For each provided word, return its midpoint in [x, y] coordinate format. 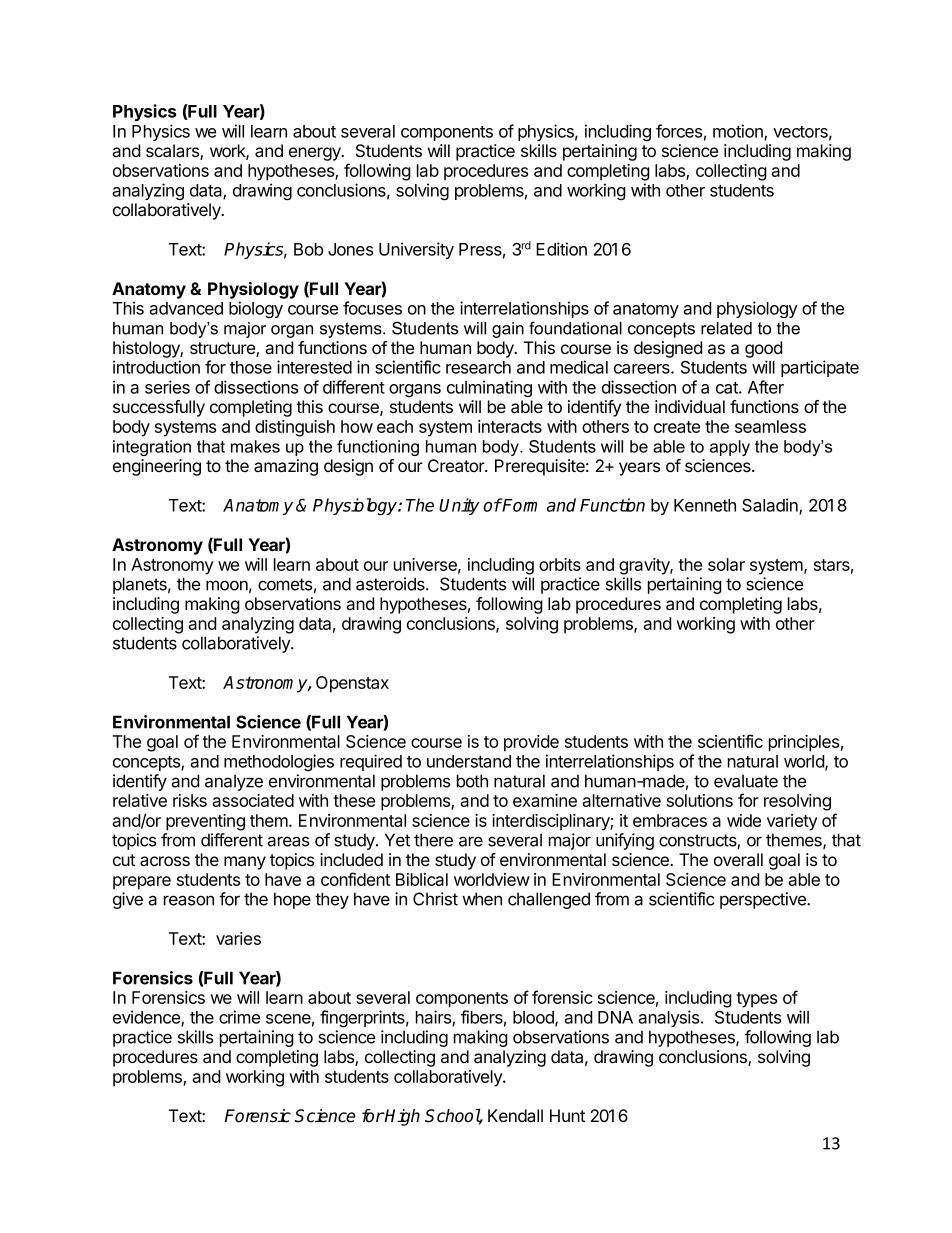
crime [239, 1017]
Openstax [352, 684]
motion [739, 132]
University [416, 250]
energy [316, 154]
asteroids [391, 584]
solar [726, 564]
